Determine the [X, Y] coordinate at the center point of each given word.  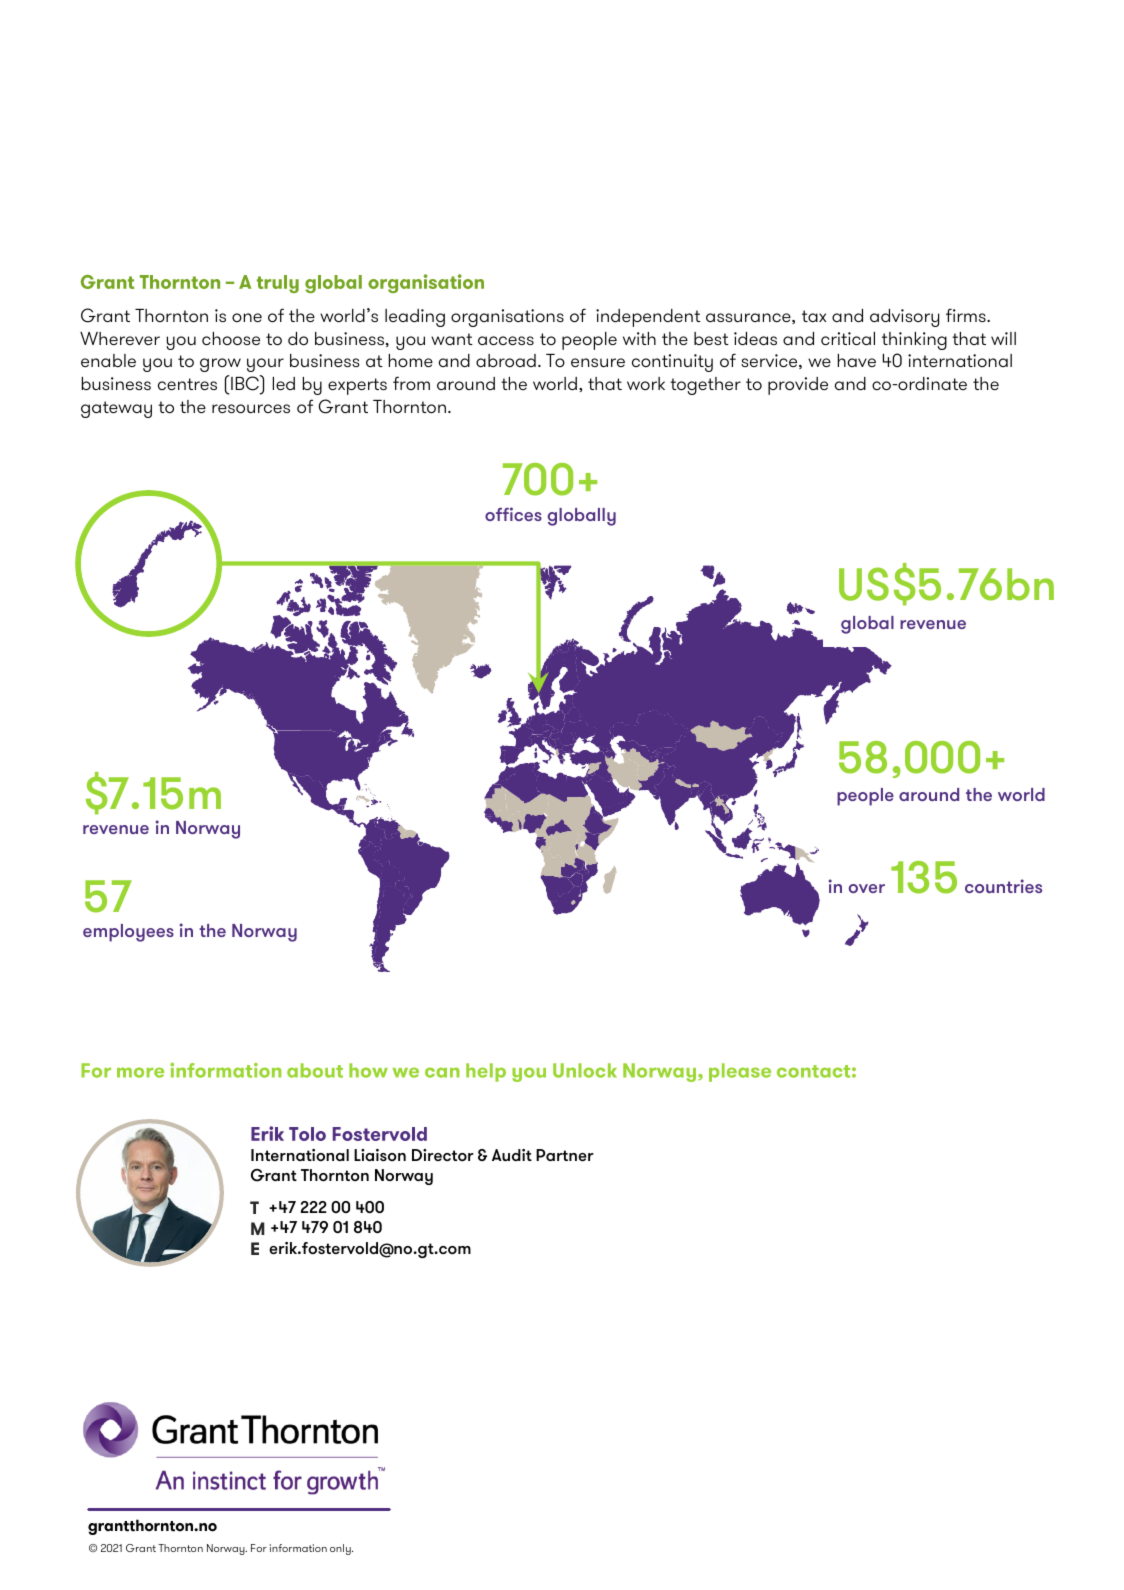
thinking [914, 341]
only [341, 1549]
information [298, 1548]
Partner [565, 1155]
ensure [598, 362]
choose [231, 338]
